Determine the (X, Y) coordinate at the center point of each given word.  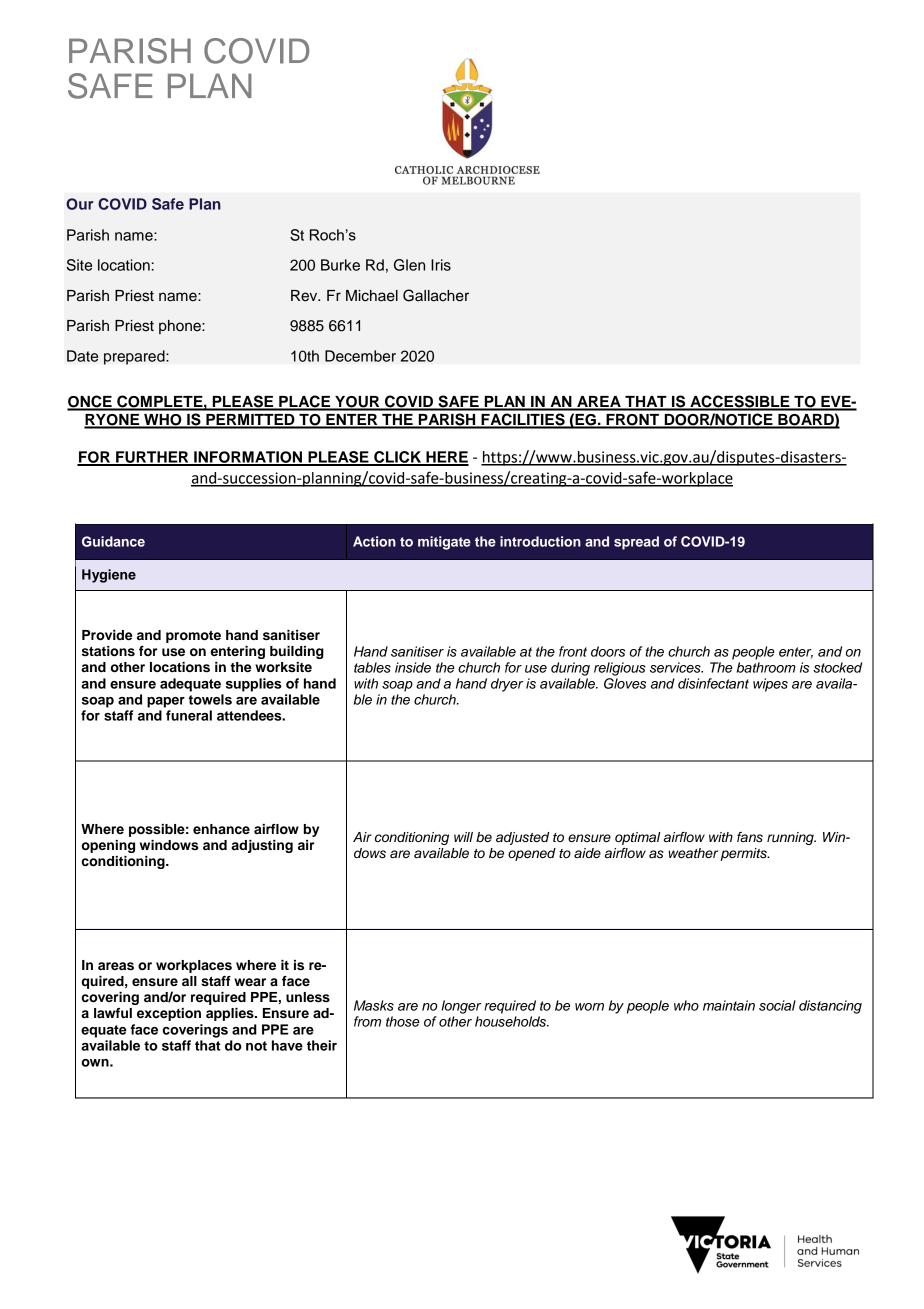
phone (181, 327)
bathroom (766, 667)
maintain (729, 1005)
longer (461, 1007)
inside (413, 667)
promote (193, 637)
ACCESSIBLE (740, 402)
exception (169, 1014)
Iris (441, 265)
